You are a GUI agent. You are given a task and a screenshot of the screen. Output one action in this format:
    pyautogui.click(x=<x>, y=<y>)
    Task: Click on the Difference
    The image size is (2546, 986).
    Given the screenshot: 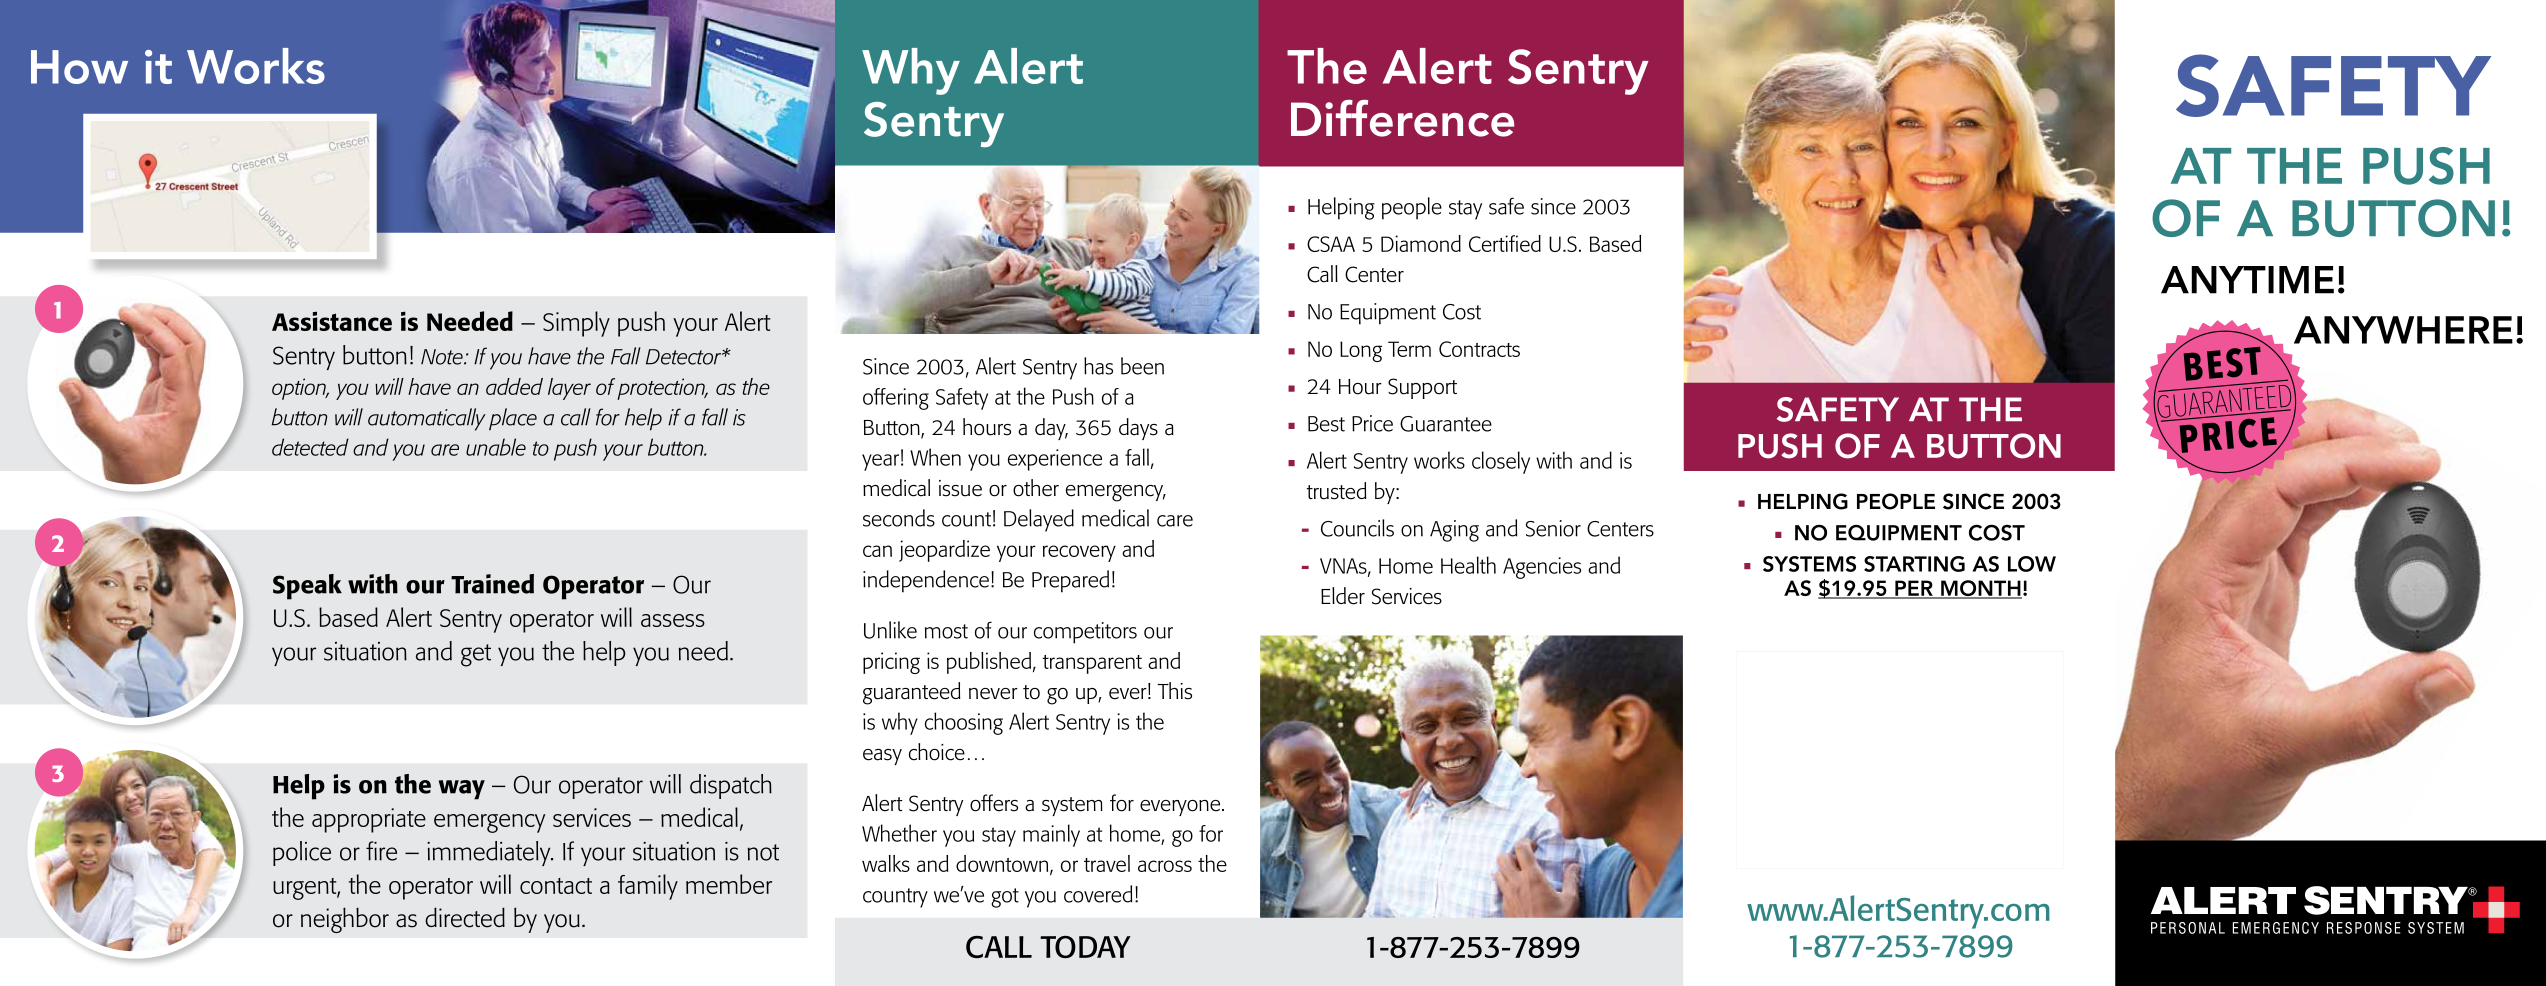 What is the action you would take?
    pyautogui.click(x=1402, y=118)
